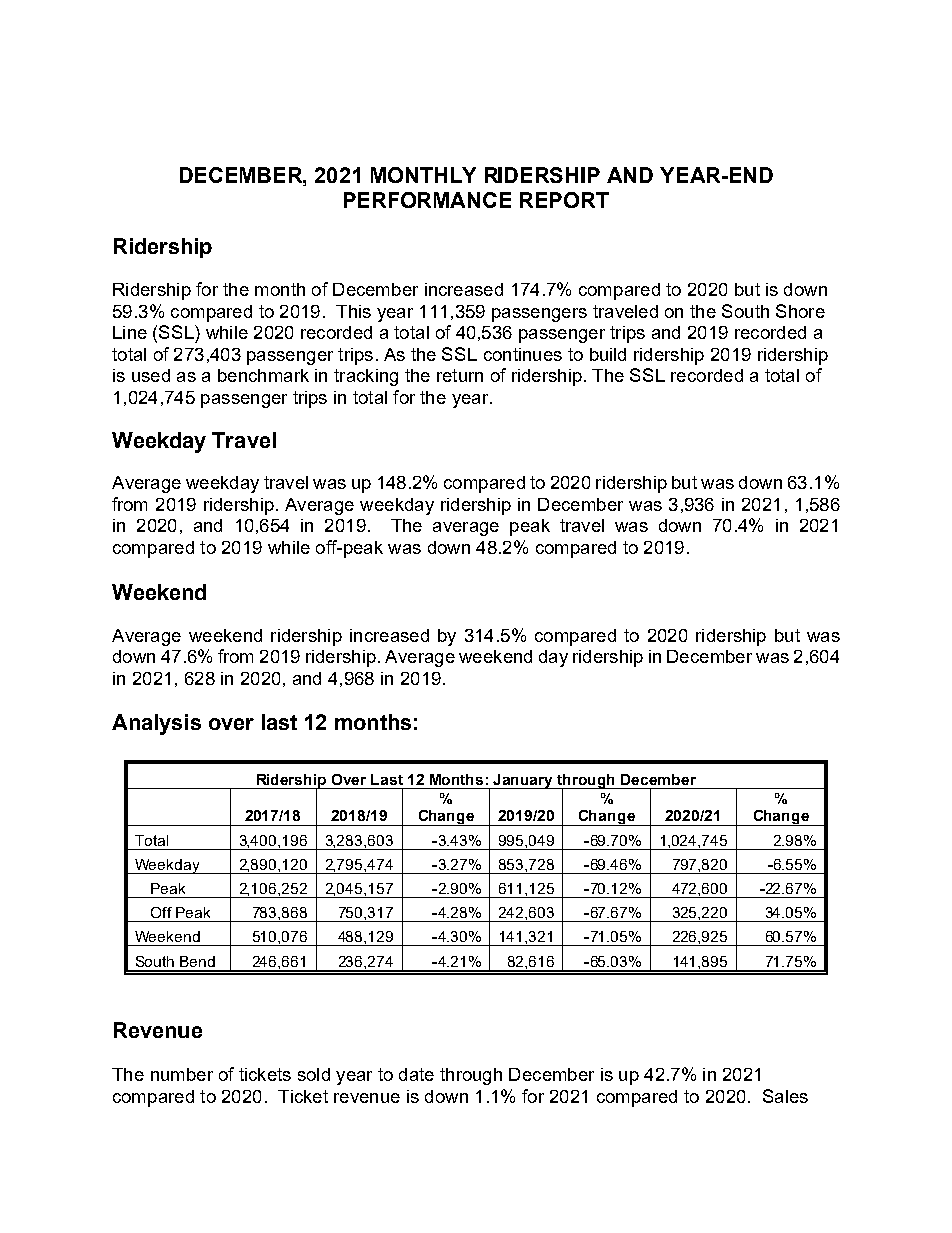  What do you see at coordinates (314, 1074) in the document?
I see `sold` at bounding box center [314, 1074].
